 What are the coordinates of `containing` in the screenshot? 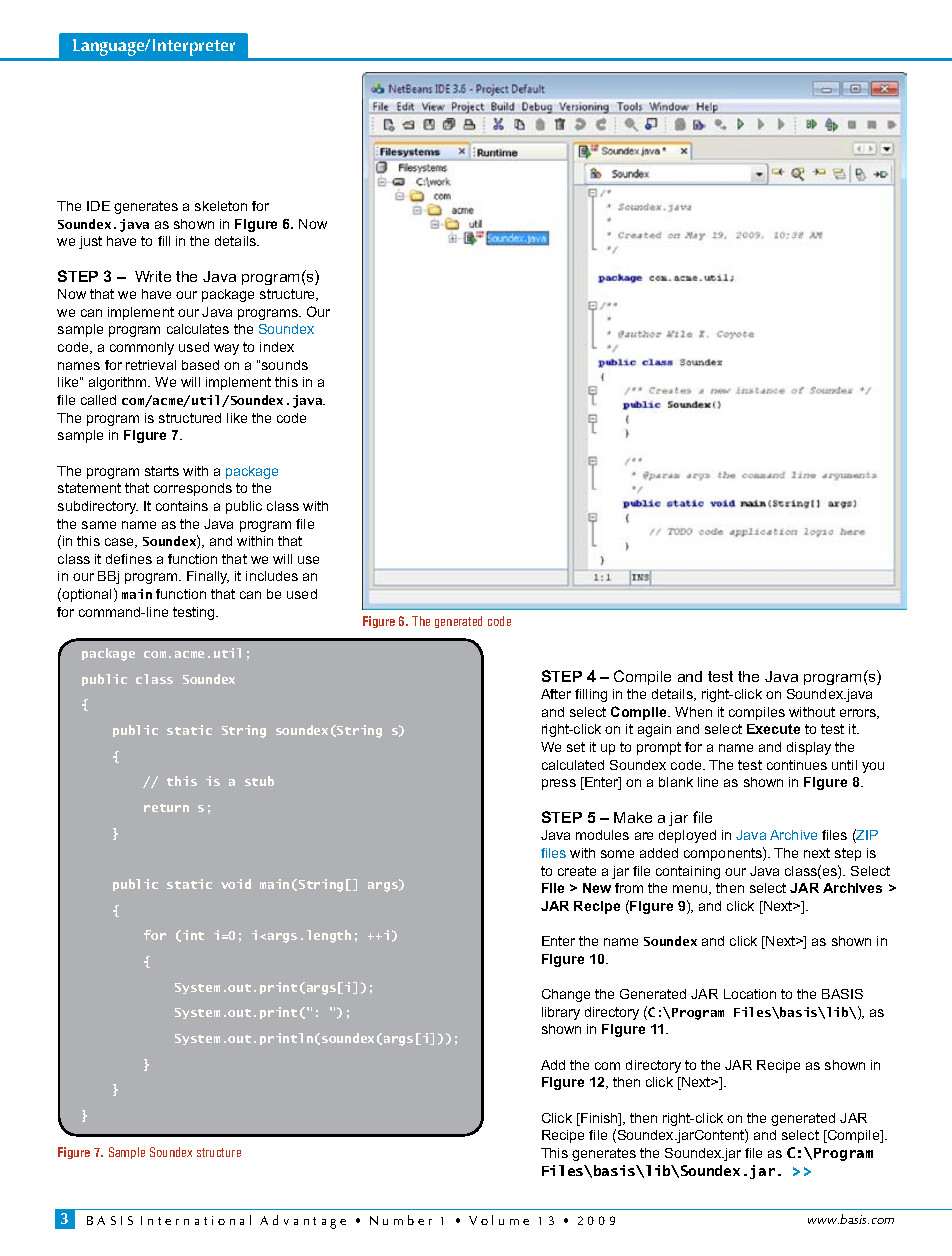 It's located at (688, 872).
